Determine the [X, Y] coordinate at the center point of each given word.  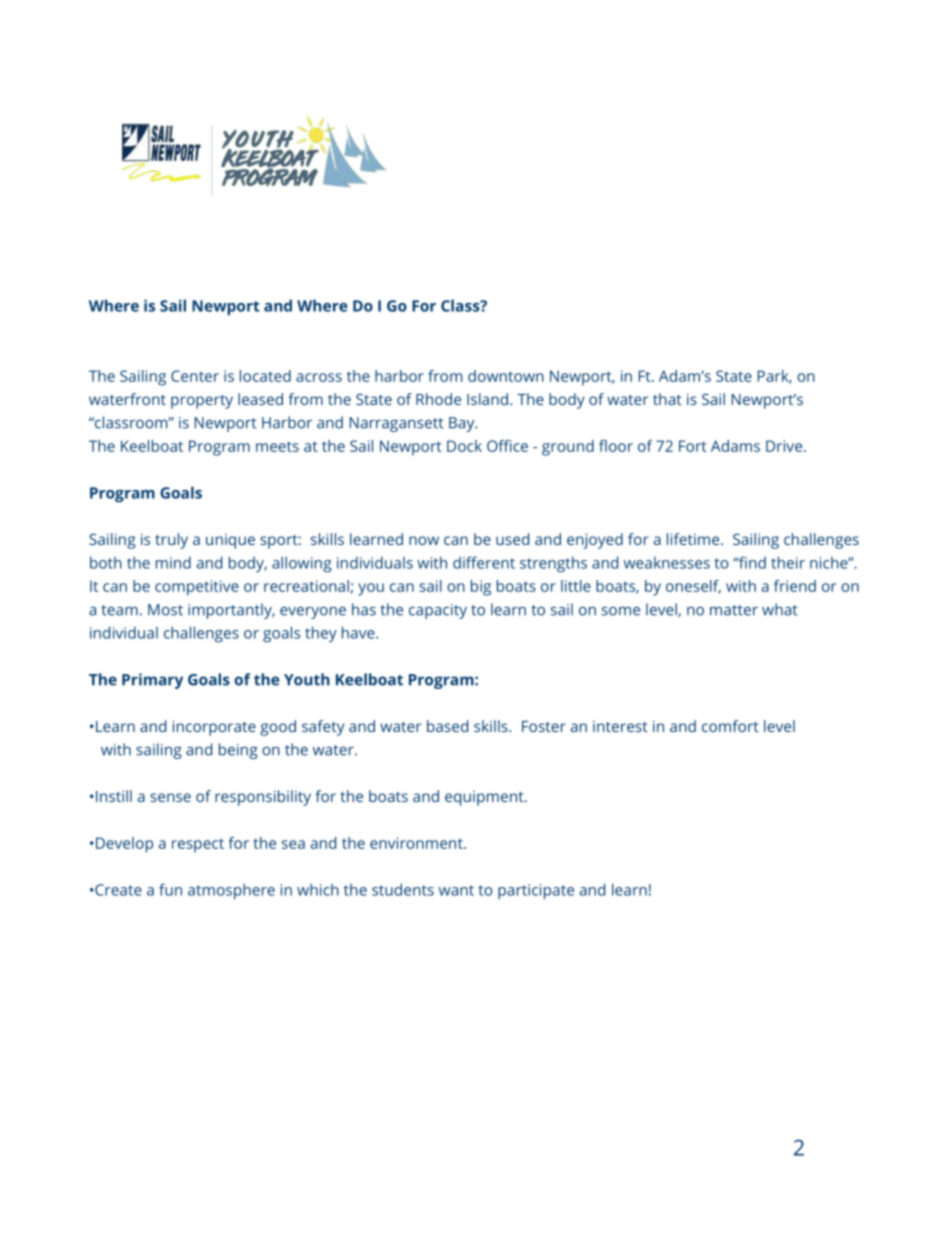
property [202, 402]
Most [165, 610]
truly [171, 541]
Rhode [438, 399]
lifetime [694, 539]
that [667, 399]
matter [734, 610]
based [447, 726]
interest [620, 726]
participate [536, 891]
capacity [438, 611]
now [424, 540]
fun [170, 889]
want [456, 890]
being [238, 751]
